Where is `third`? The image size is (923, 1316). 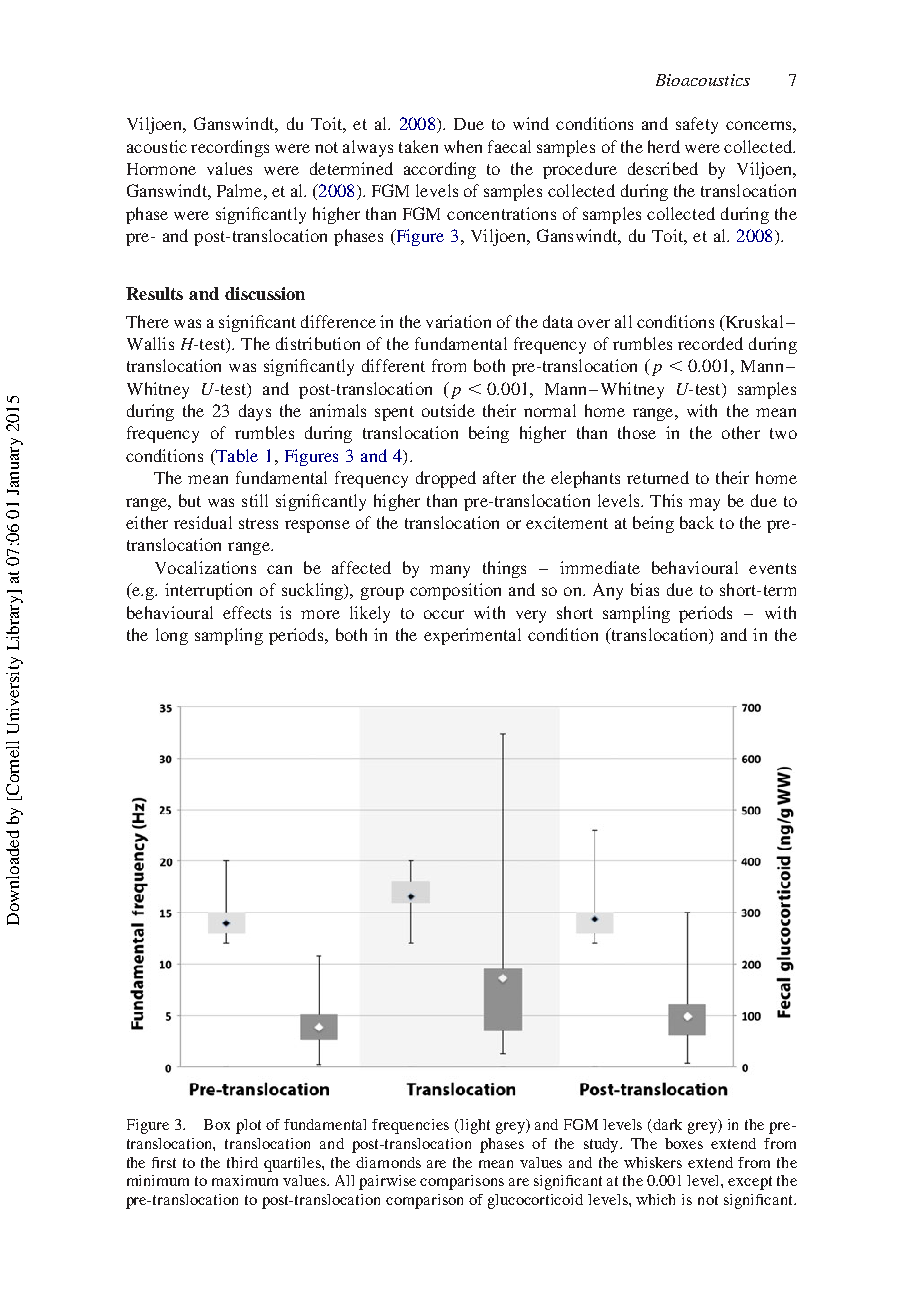
third is located at coordinates (242, 1162).
